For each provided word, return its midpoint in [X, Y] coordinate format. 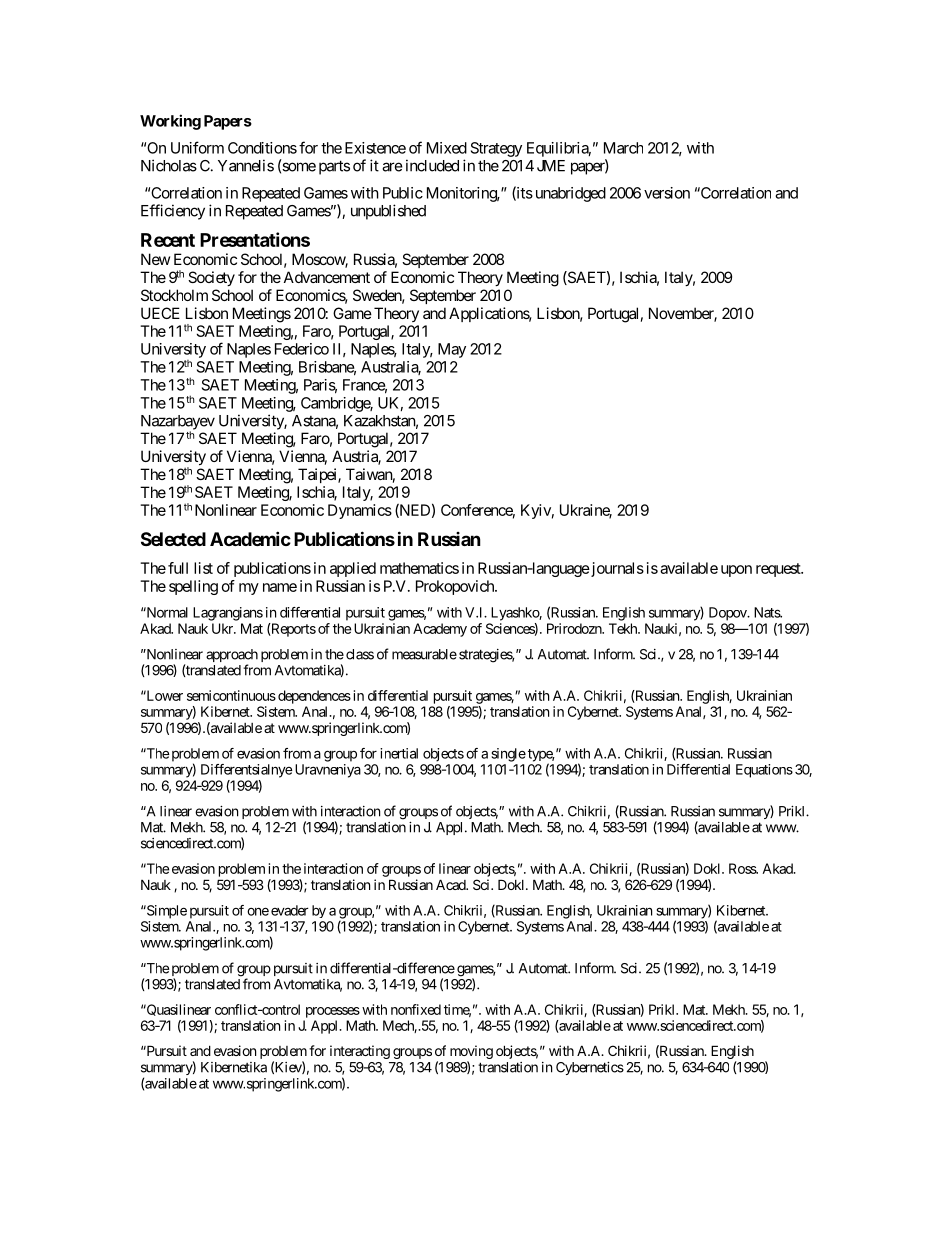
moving [471, 1053]
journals [616, 569]
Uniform [197, 147]
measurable [424, 654]
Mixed [447, 148]
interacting [360, 1052]
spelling [193, 587]
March [623, 148]
